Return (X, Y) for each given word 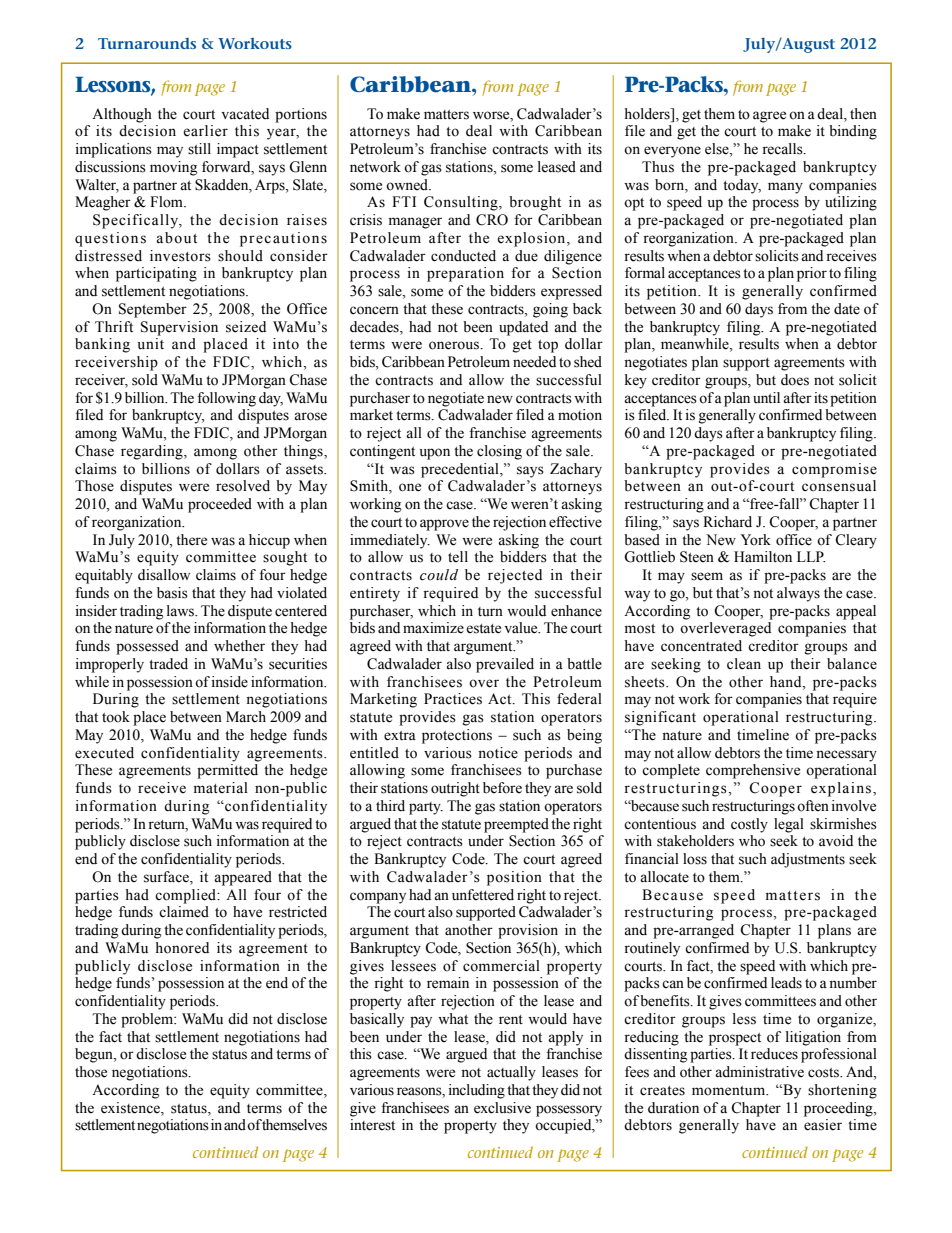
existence (131, 1108)
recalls (783, 149)
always (798, 594)
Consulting (462, 203)
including (477, 1091)
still (199, 149)
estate (483, 629)
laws (182, 611)
